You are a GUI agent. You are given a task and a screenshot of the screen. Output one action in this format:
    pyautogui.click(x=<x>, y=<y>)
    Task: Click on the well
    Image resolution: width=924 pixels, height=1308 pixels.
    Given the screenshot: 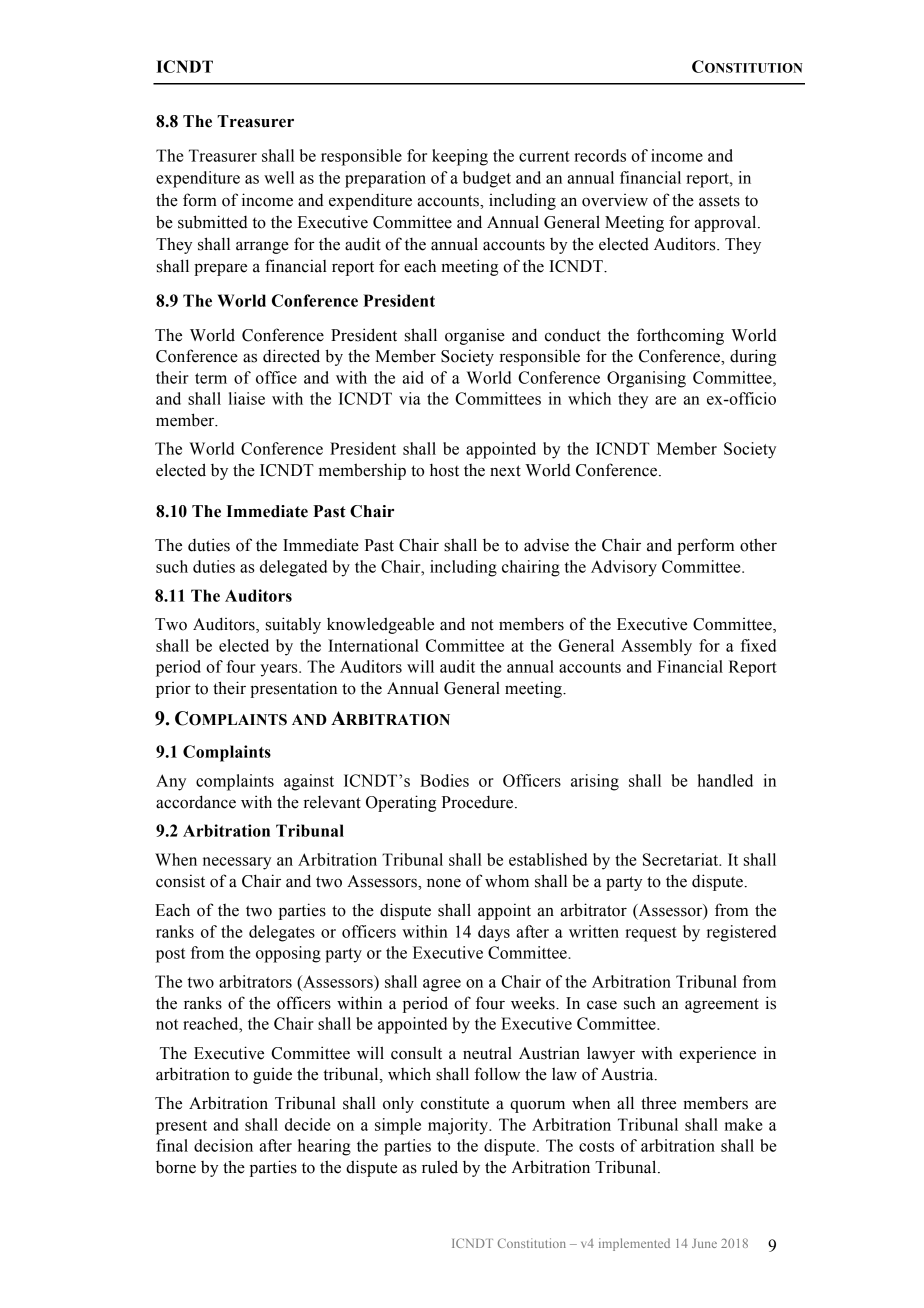 What is the action you would take?
    pyautogui.click(x=279, y=177)
